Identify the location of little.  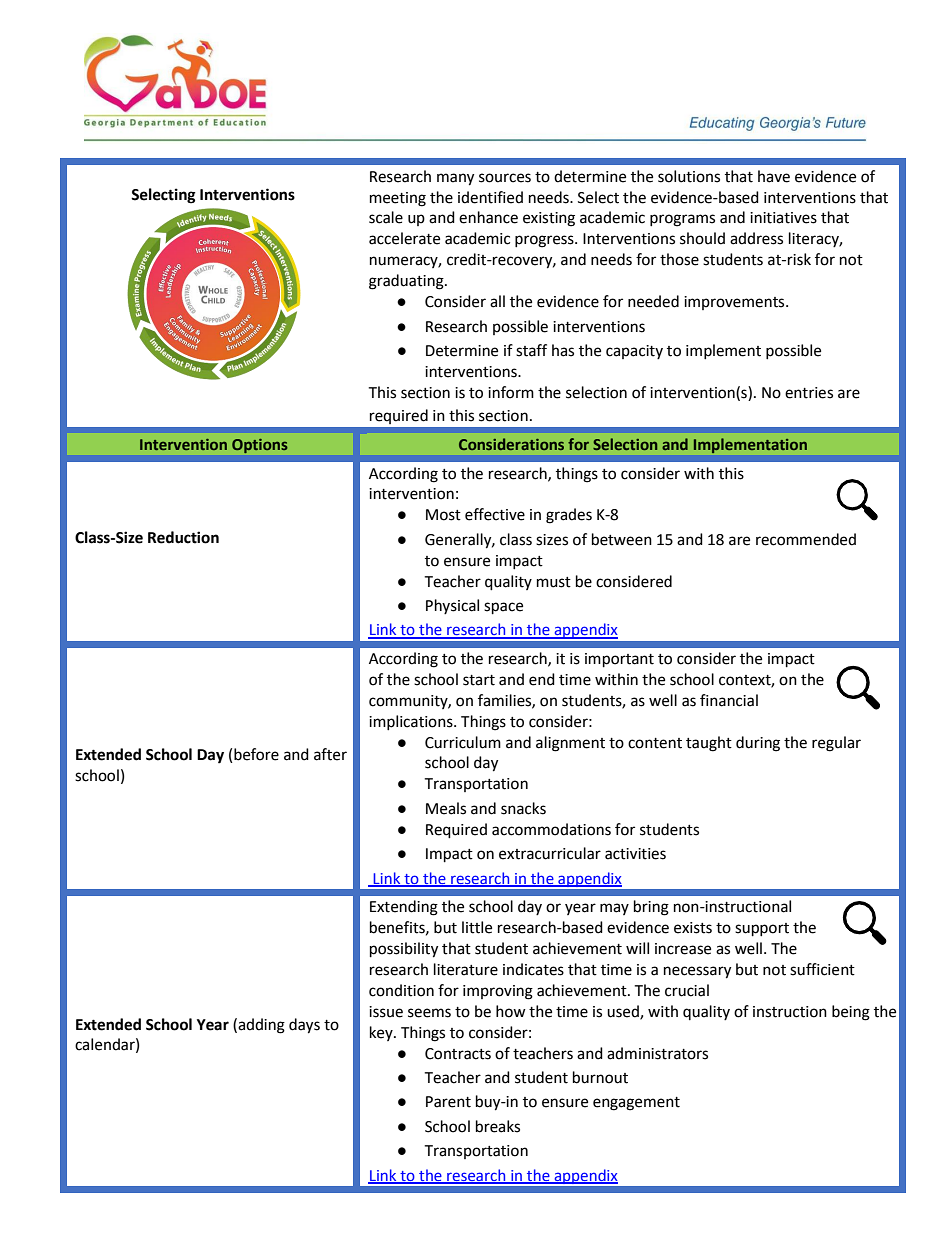
(477, 927).
